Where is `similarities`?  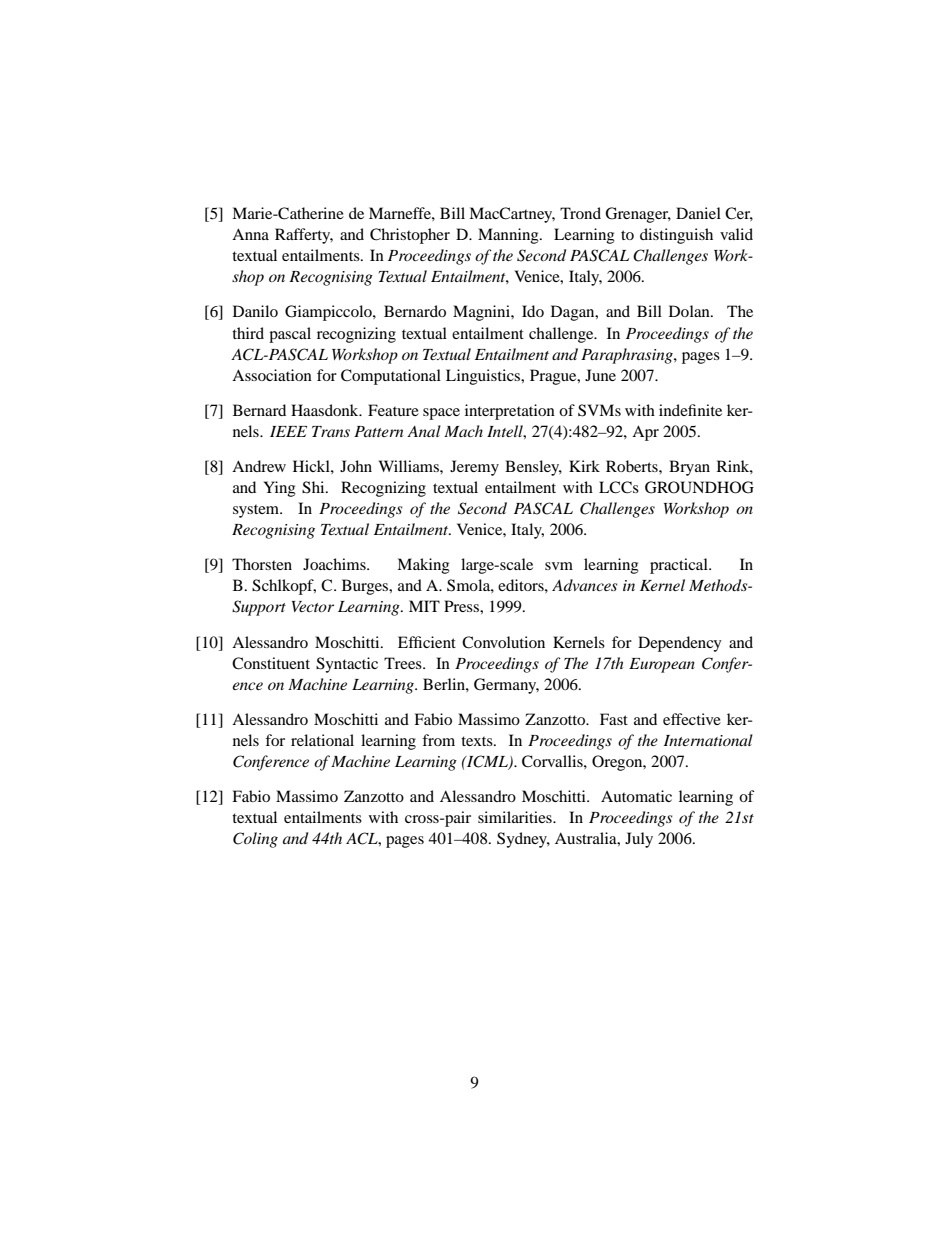 similarities is located at coordinates (516, 817).
